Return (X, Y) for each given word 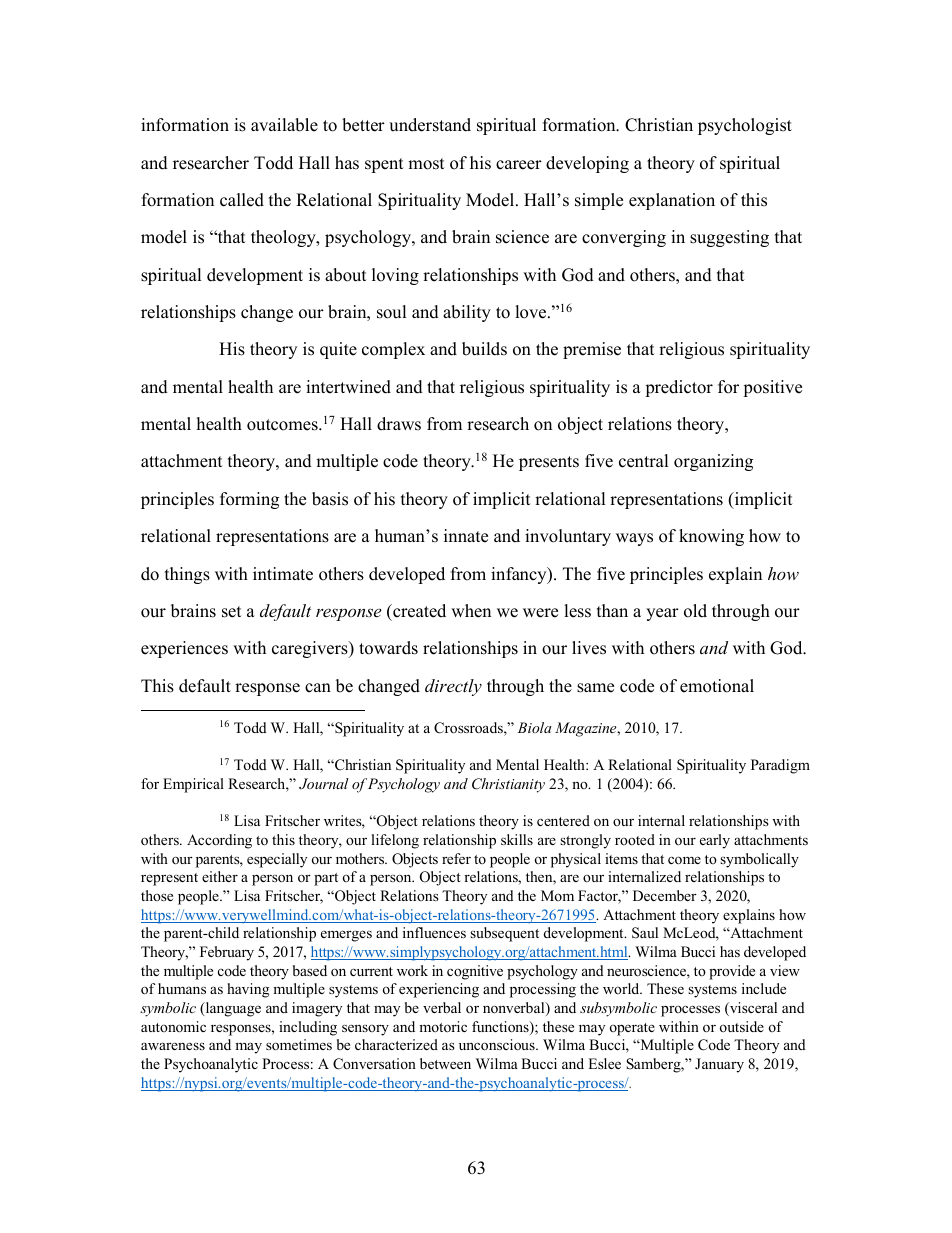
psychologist (745, 126)
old (695, 611)
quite (338, 350)
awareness (173, 1046)
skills (517, 839)
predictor (679, 388)
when (471, 611)
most (426, 164)
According (219, 841)
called (242, 200)
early (715, 841)
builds (484, 349)
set (232, 612)
